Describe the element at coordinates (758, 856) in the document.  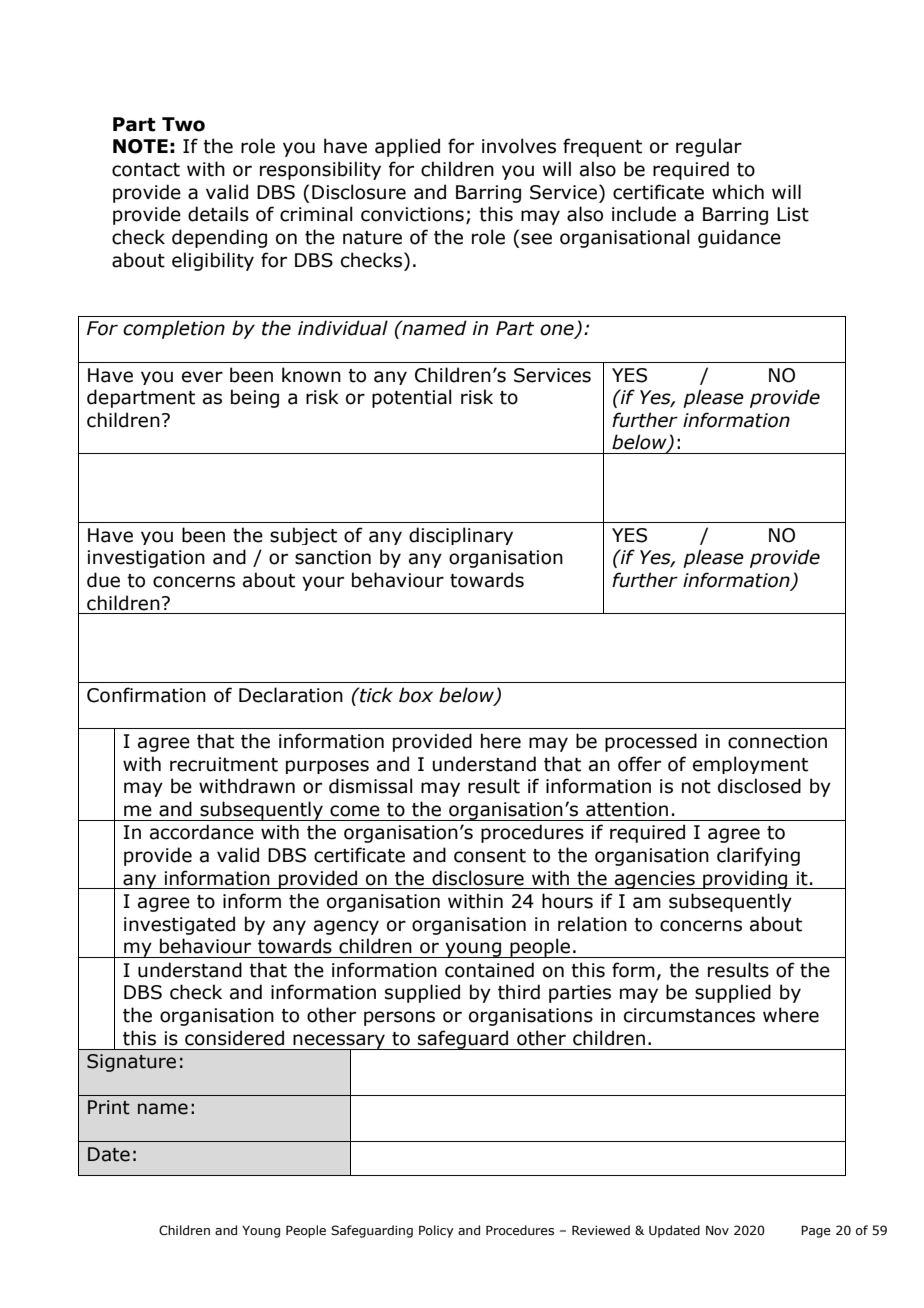
I see `clarifying` at that location.
